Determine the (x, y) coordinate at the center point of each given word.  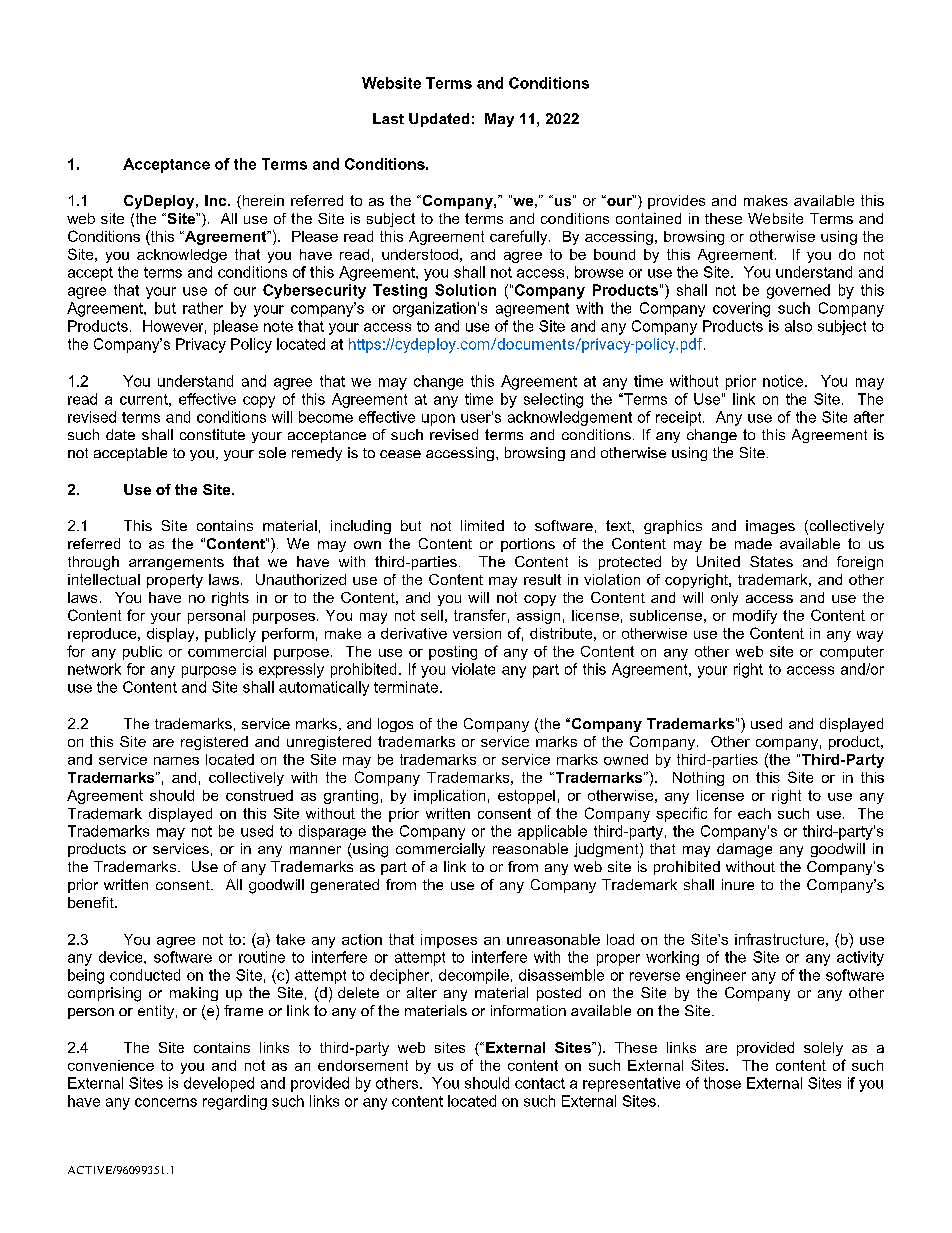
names (176, 761)
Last (388, 118)
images (770, 527)
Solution (465, 290)
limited (482, 525)
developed (219, 1084)
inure (738, 884)
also (798, 326)
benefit (92, 902)
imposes (449, 941)
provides (676, 202)
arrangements (176, 563)
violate (473, 669)
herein (262, 202)
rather (203, 308)
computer (852, 653)
